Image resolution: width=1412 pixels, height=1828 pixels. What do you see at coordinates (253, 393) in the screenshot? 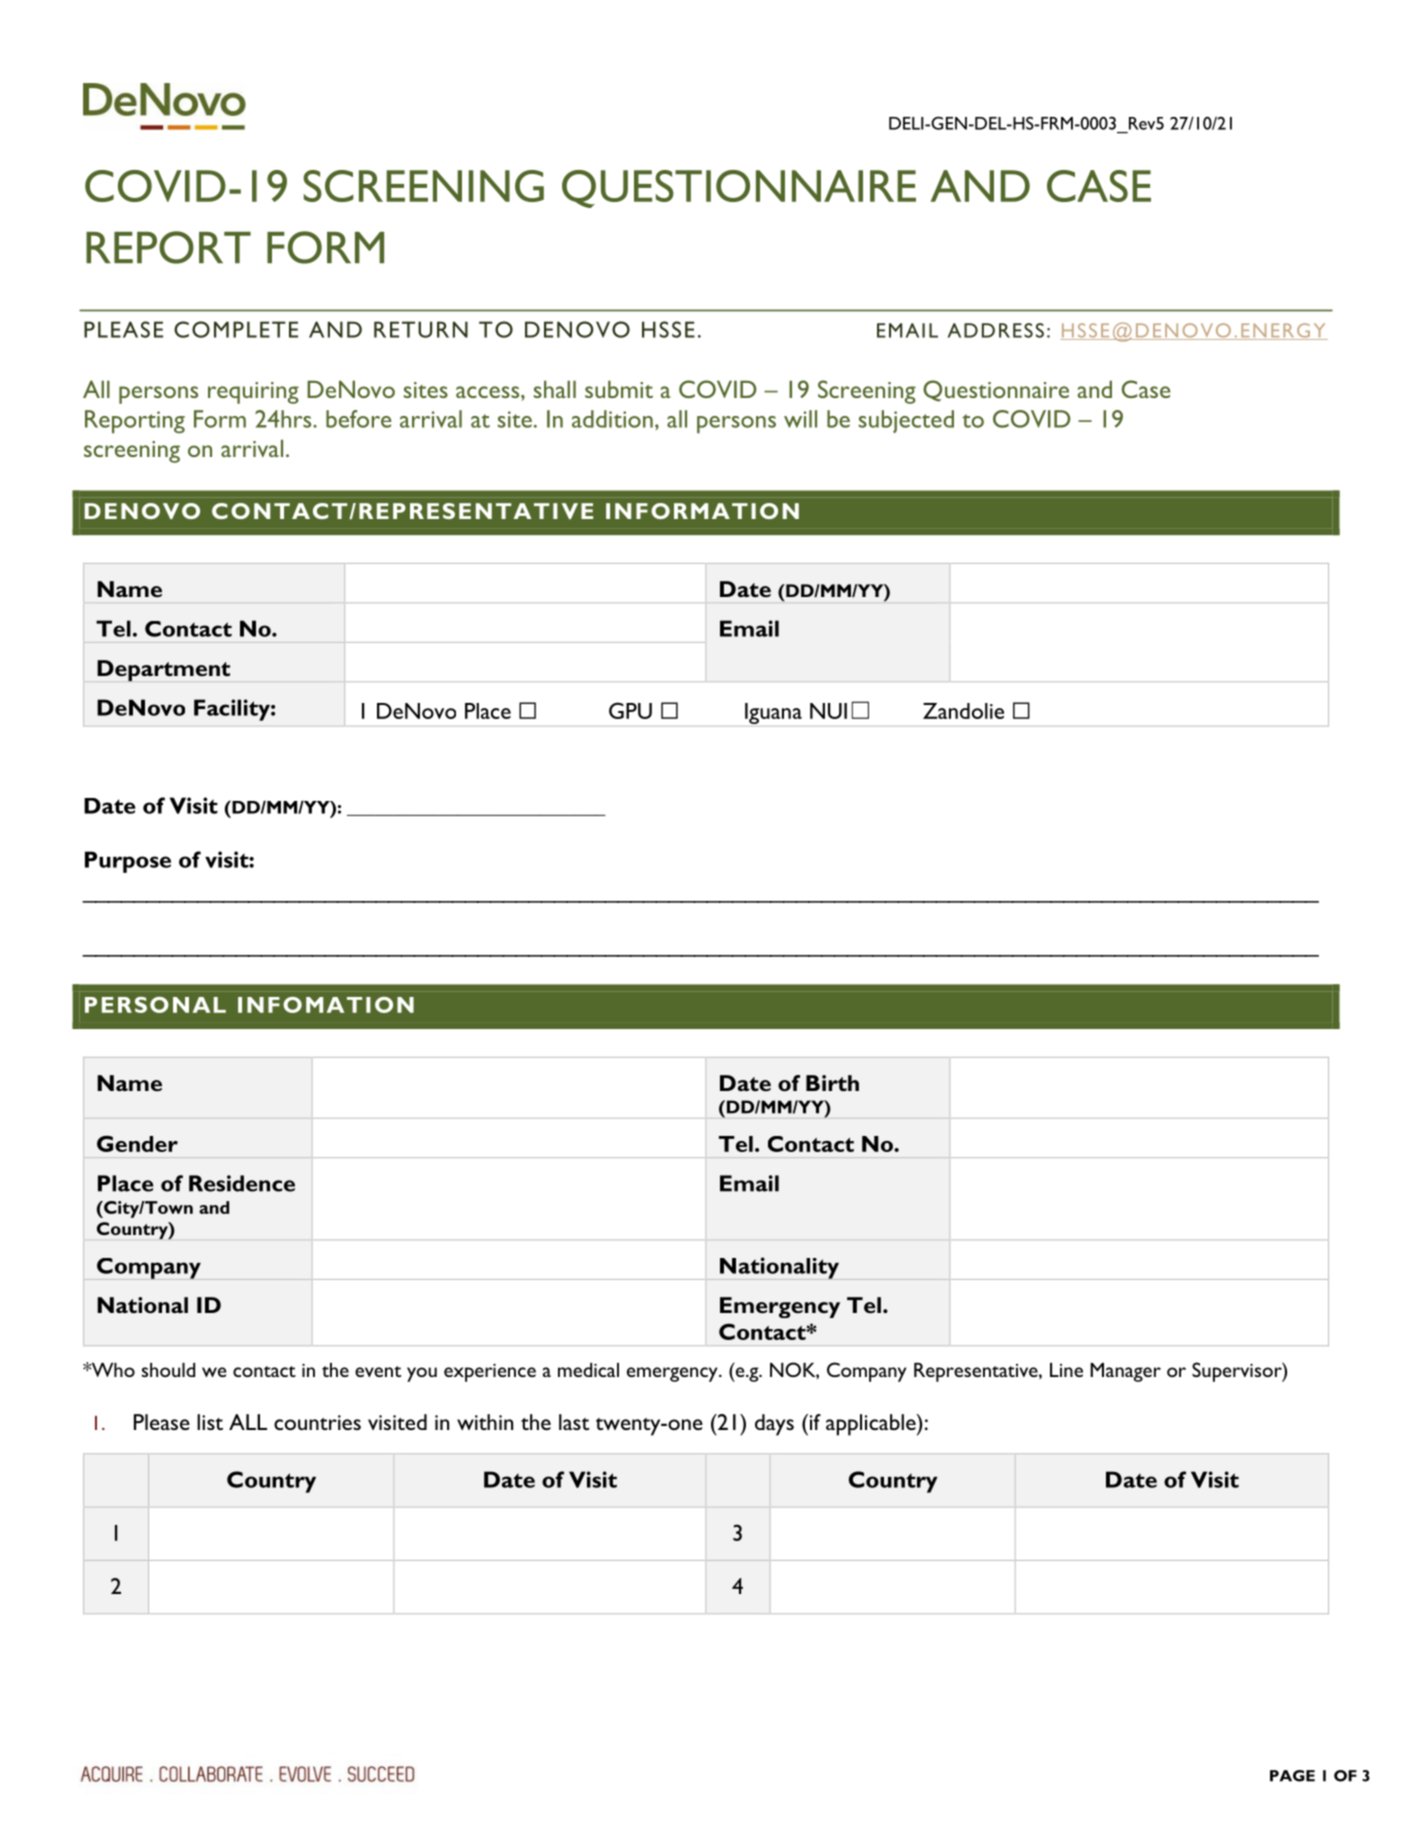
I see `requiring` at bounding box center [253, 393].
